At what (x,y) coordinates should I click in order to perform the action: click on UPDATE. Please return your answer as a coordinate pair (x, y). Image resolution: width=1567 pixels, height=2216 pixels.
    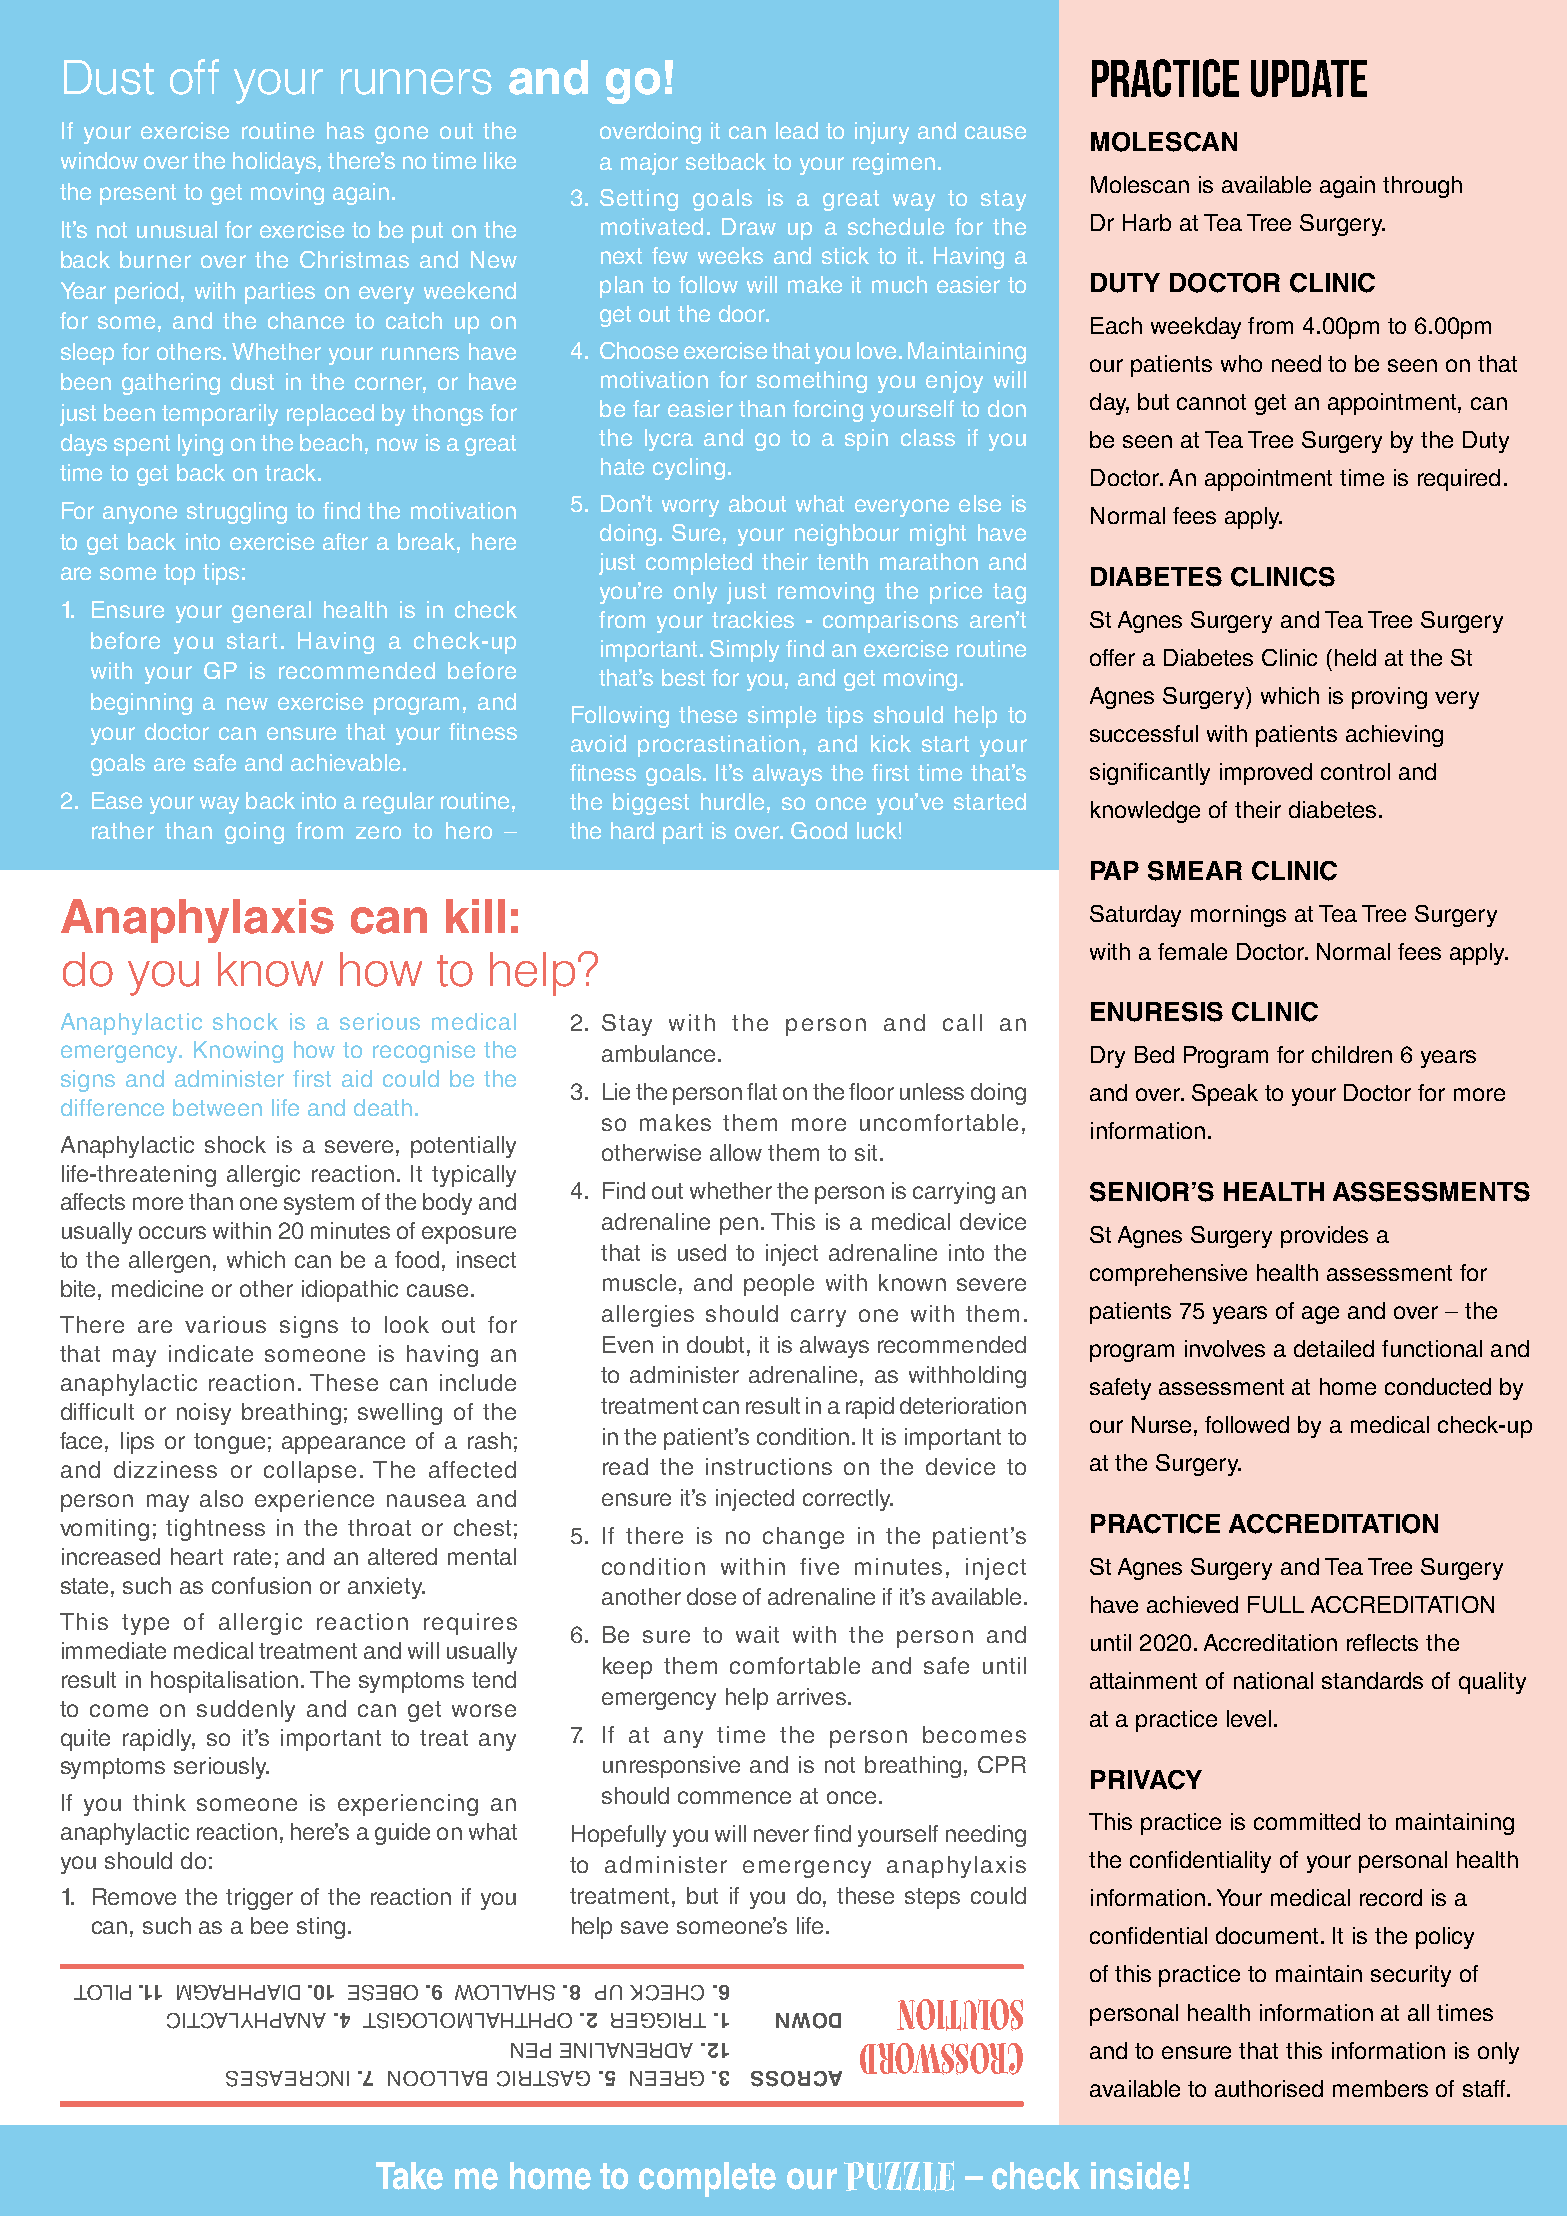
    Looking at the image, I should click on (1309, 78).
